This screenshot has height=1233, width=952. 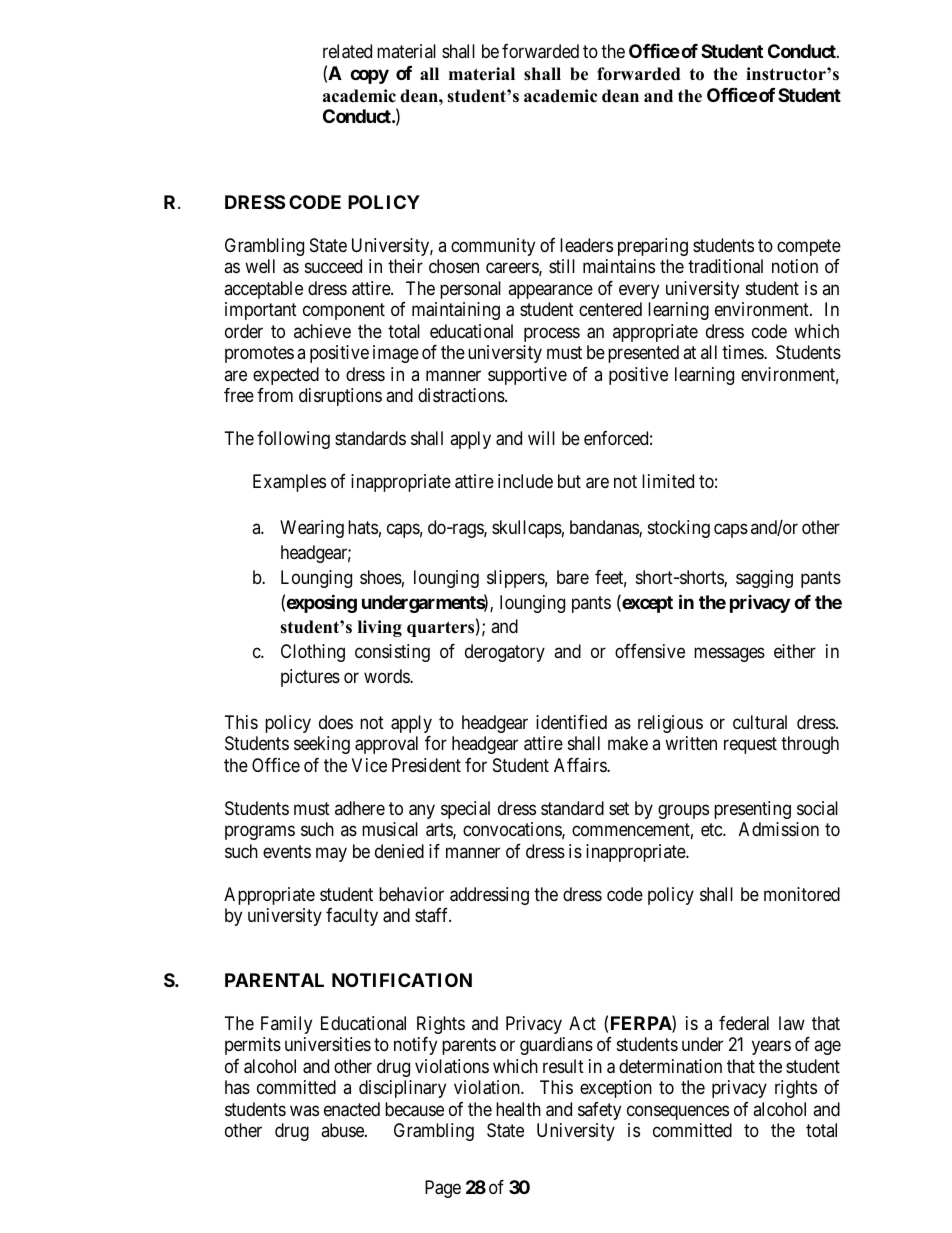 What do you see at coordinates (313, 653) in the screenshot?
I see `Clothing` at bounding box center [313, 653].
